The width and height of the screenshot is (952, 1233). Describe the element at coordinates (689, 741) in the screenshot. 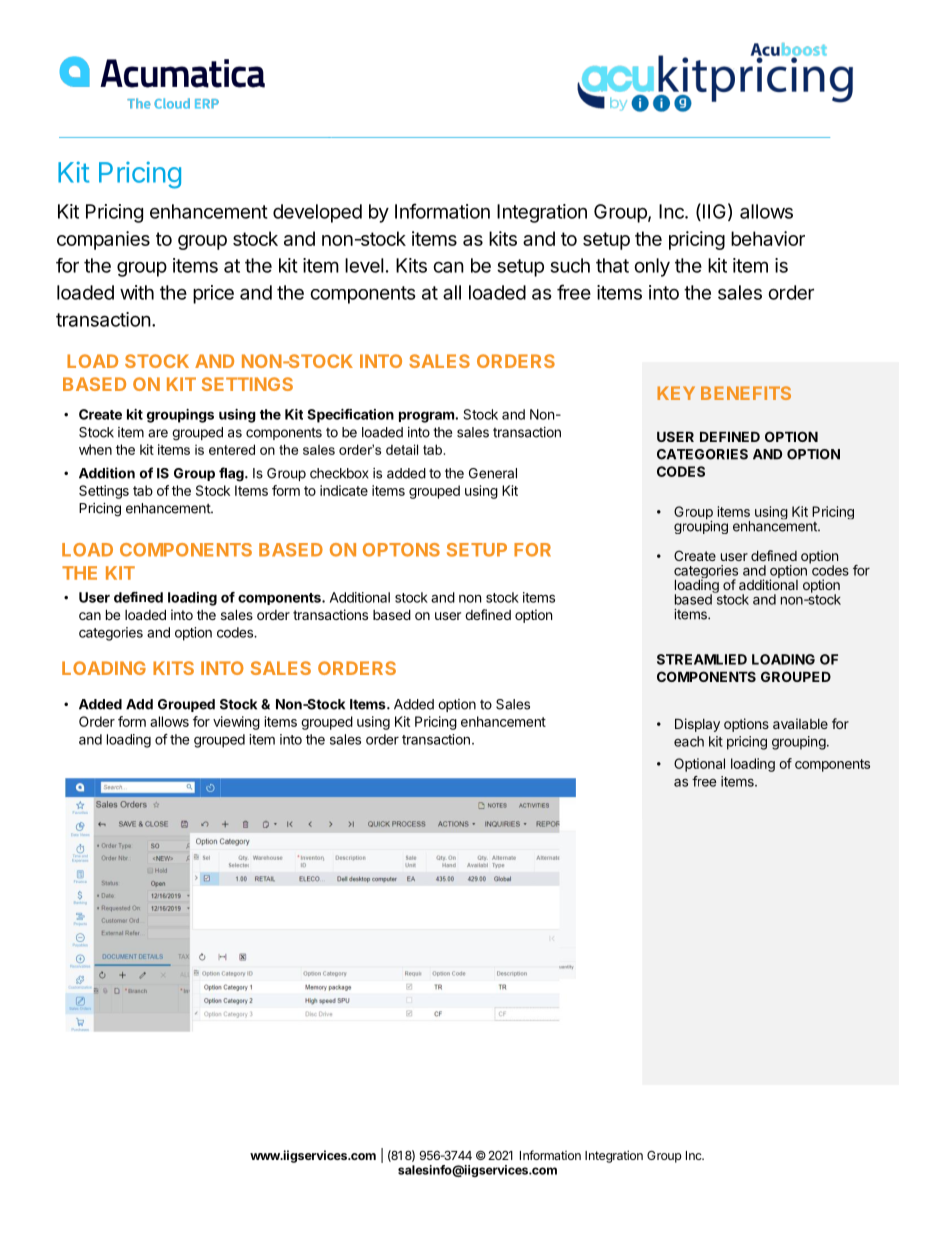

I see `each` at that location.
